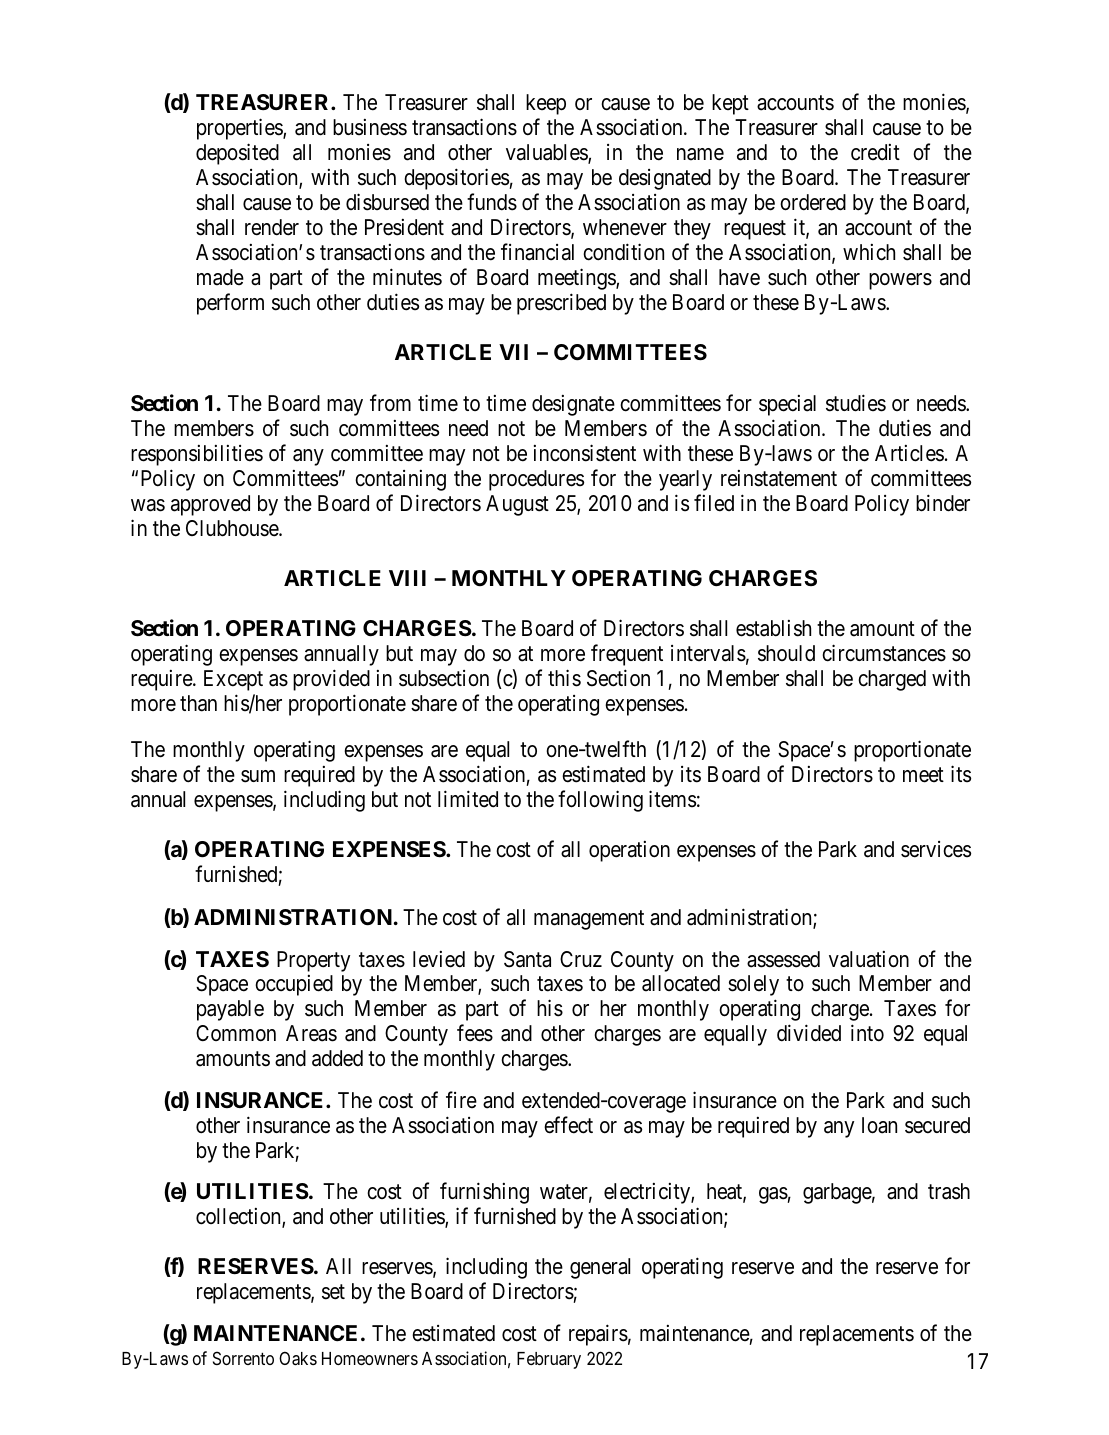 The image size is (1109, 1435). What do you see at coordinates (240, 129) in the screenshot?
I see `properties` at bounding box center [240, 129].
